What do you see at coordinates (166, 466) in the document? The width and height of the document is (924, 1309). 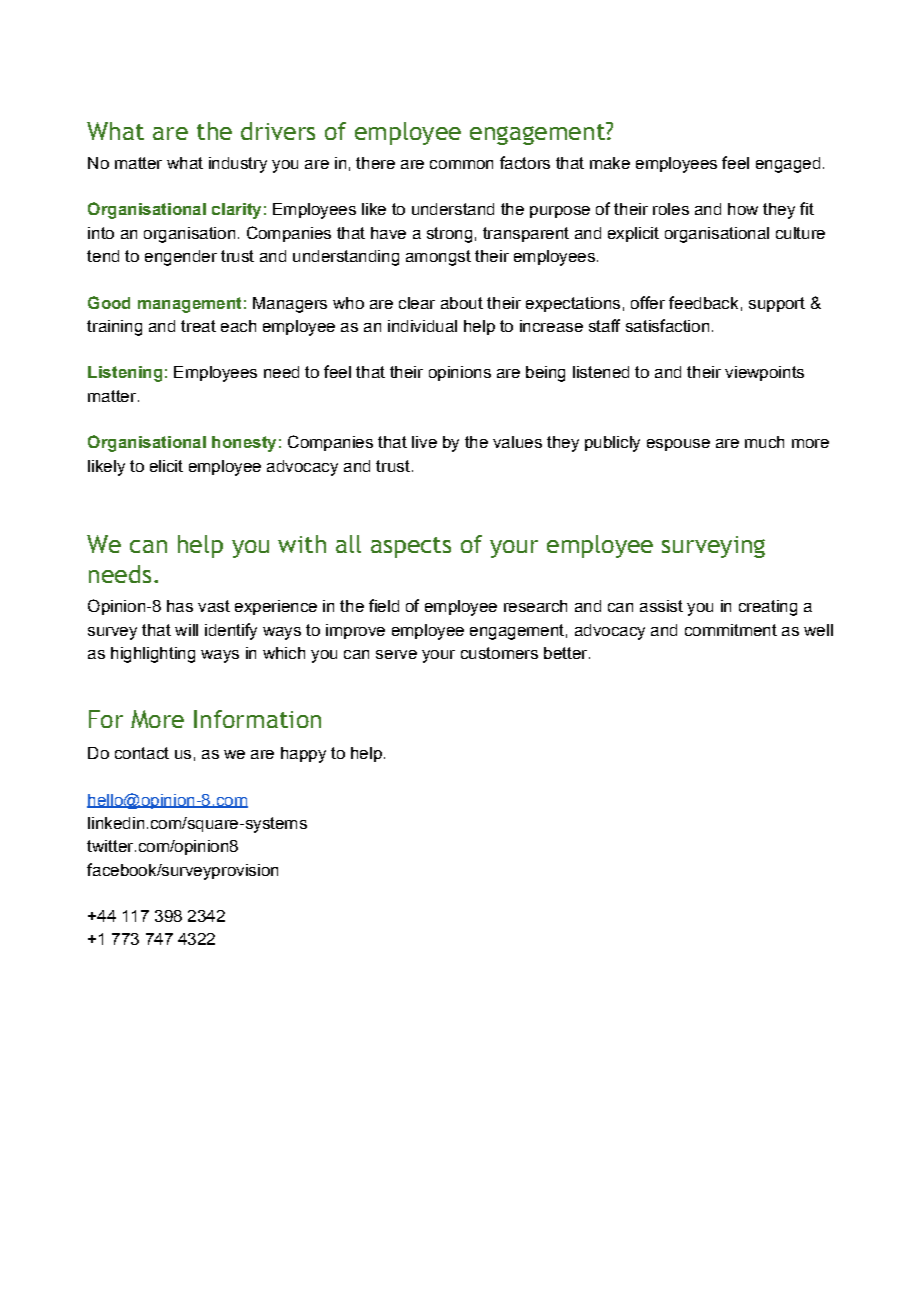 I see `elicit` at bounding box center [166, 466].
